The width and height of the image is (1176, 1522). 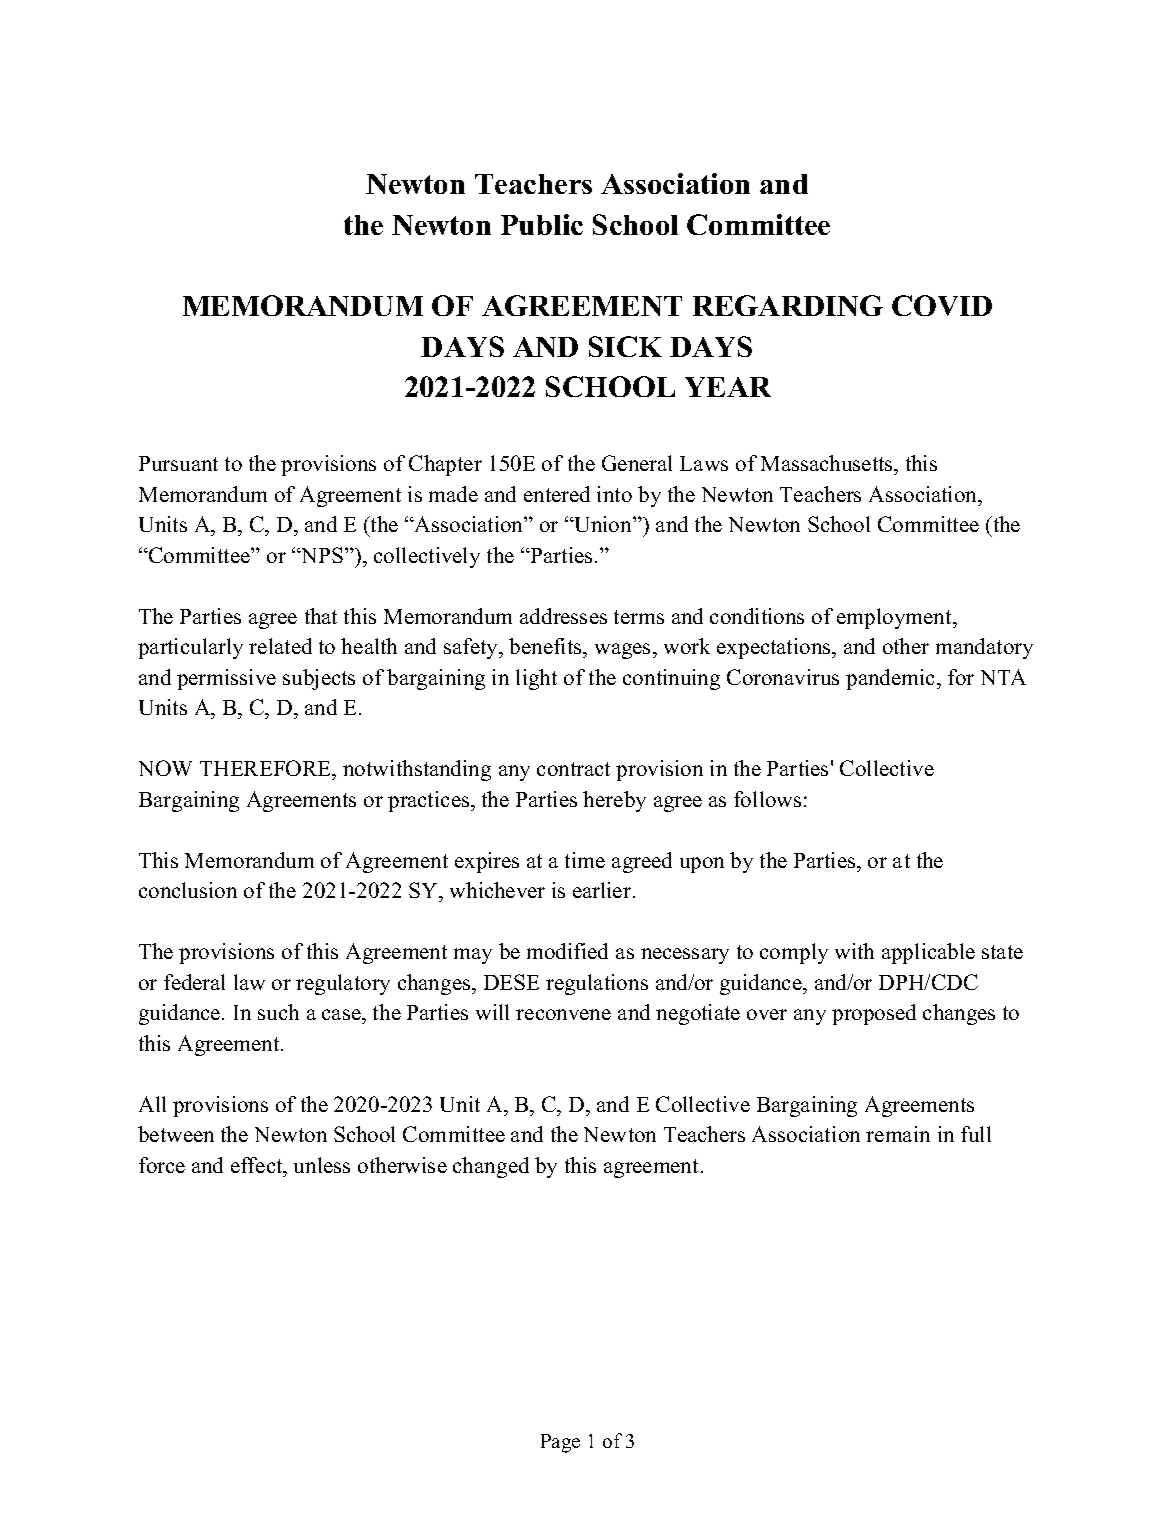 I want to click on changed, so click(x=491, y=1167).
